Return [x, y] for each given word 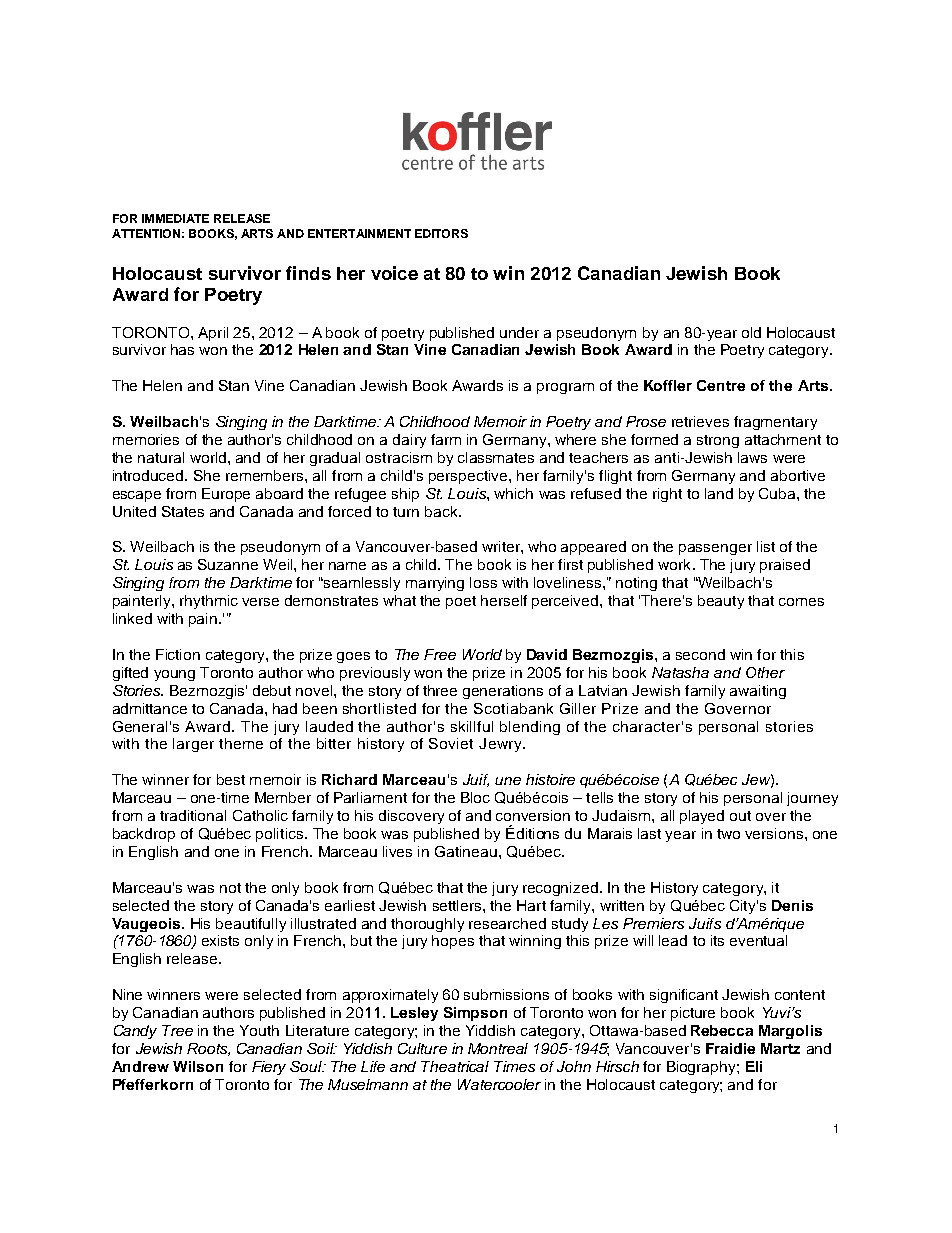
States [183, 511]
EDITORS [441, 233]
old [751, 332]
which [513, 493]
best [231, 779]
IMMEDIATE [175, 218]
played [702, 817]
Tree [177, 1030]
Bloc [475, 797]
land [719, 493]
